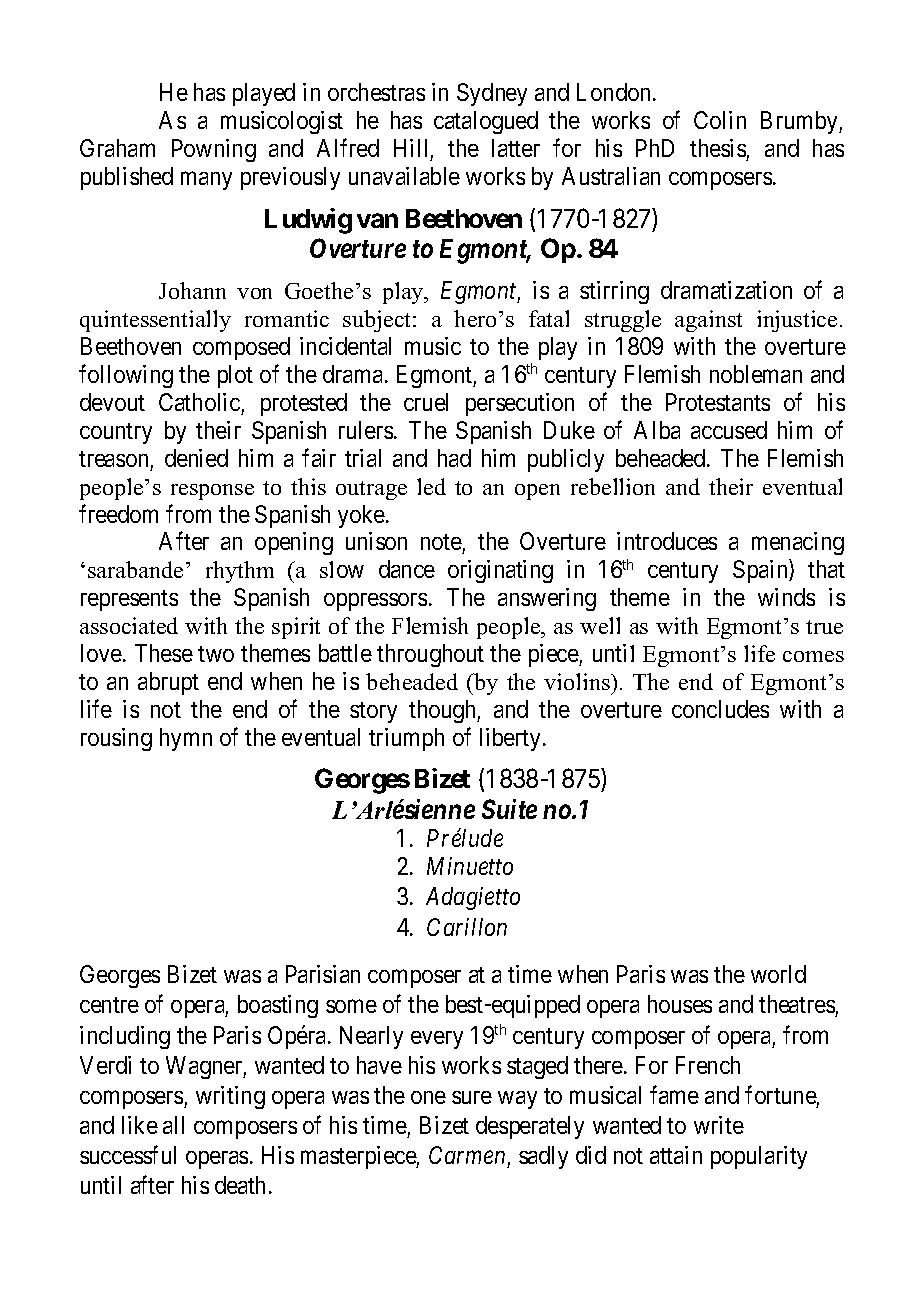 The height and width of the image is (1313, 924). Describe the element at coordinates (720, 120) in the image. I see `Colin` at that location.
